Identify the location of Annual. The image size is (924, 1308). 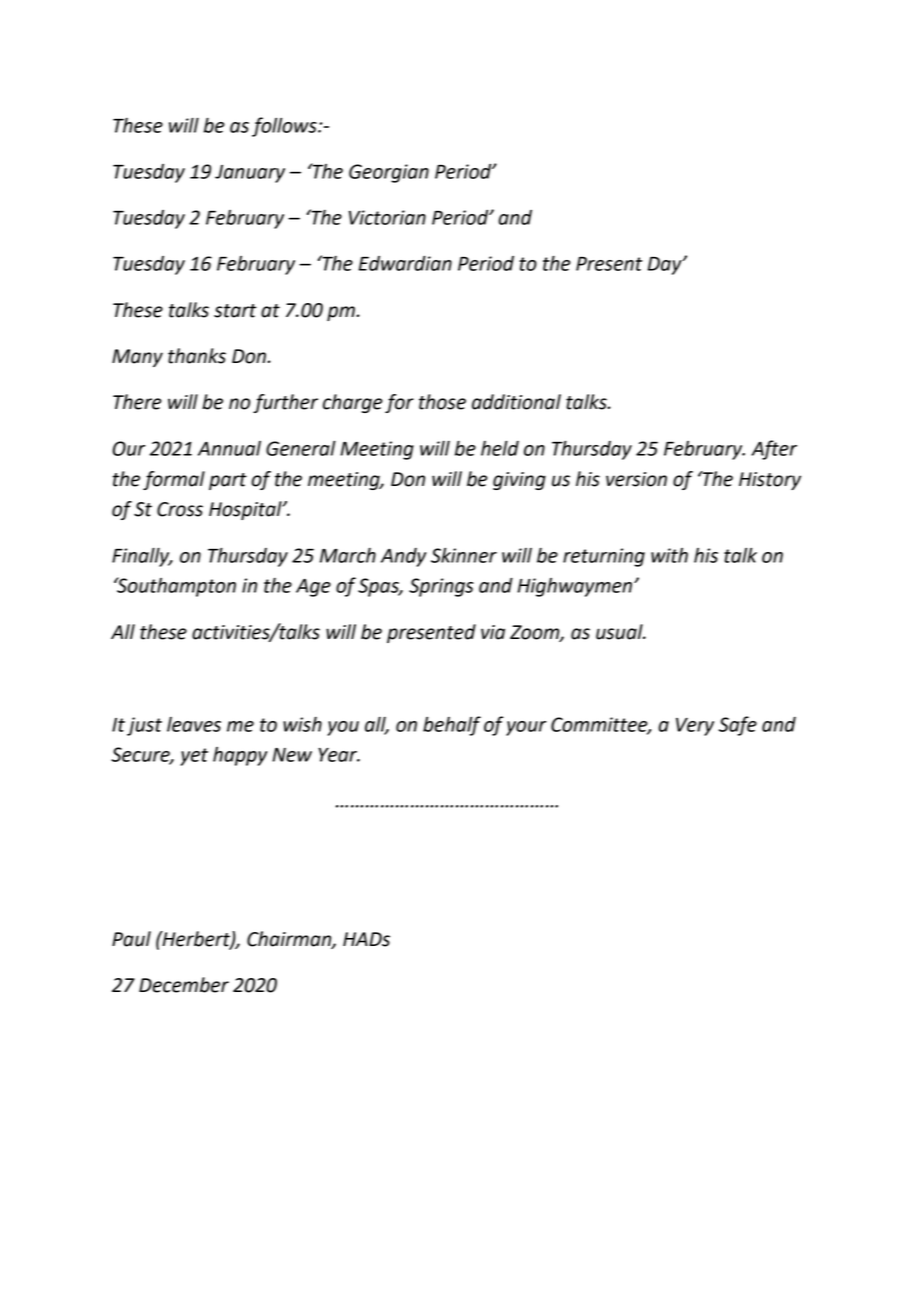
(229, 448).
